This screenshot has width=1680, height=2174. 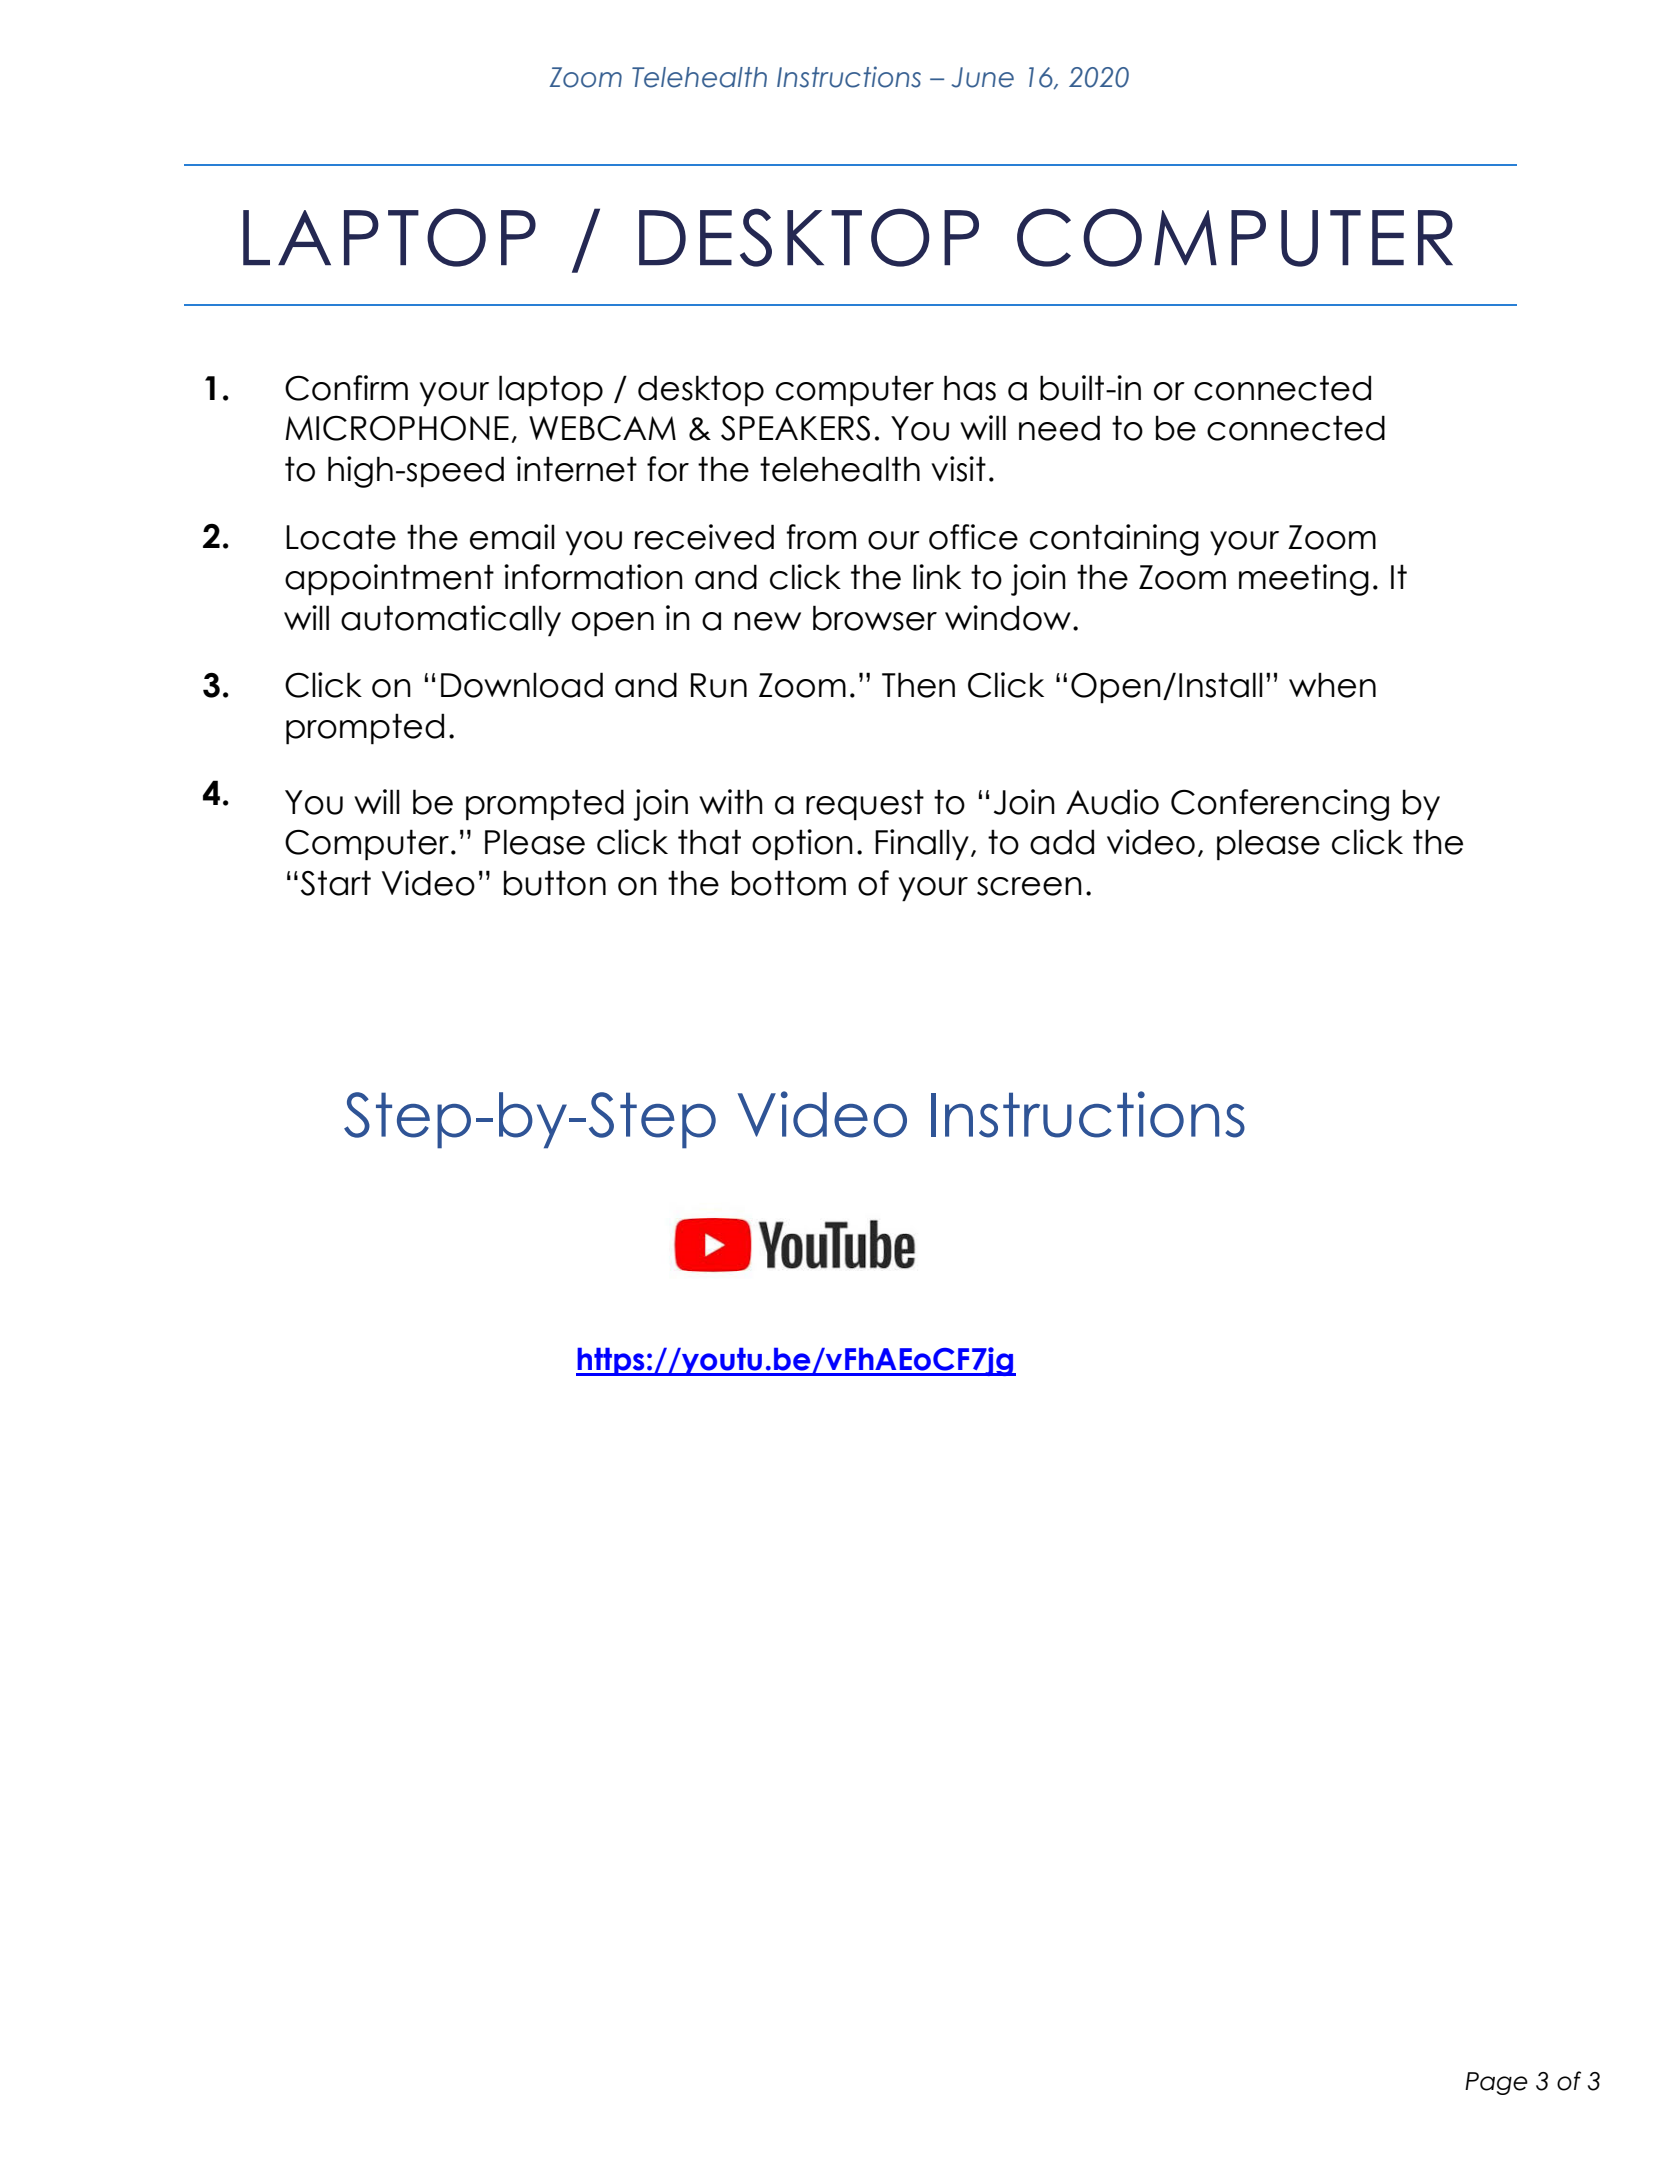 I want to click on screen, so click(x=1029, y=886).
